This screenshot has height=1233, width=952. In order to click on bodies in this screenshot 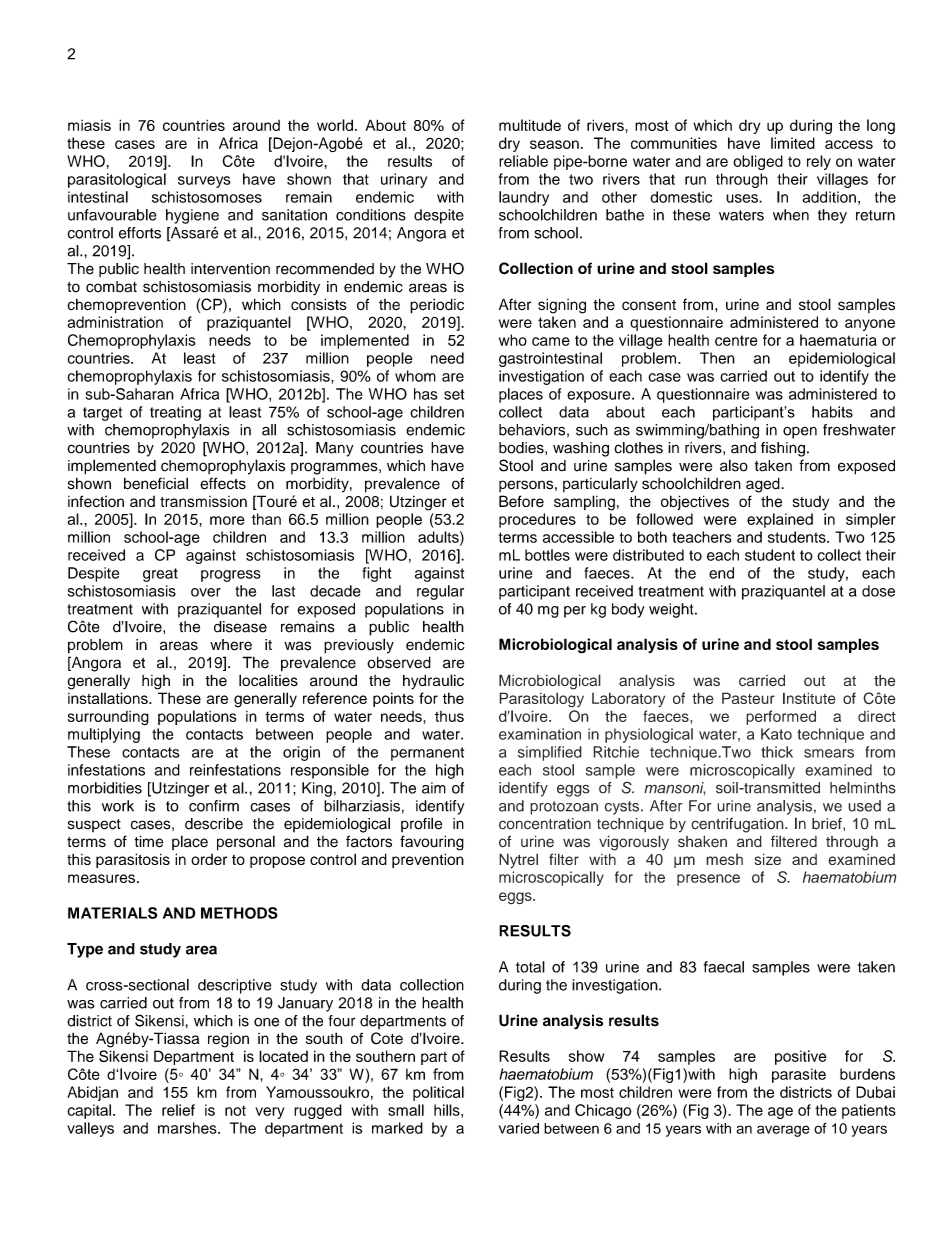, I will do `click(522, 448)`.
